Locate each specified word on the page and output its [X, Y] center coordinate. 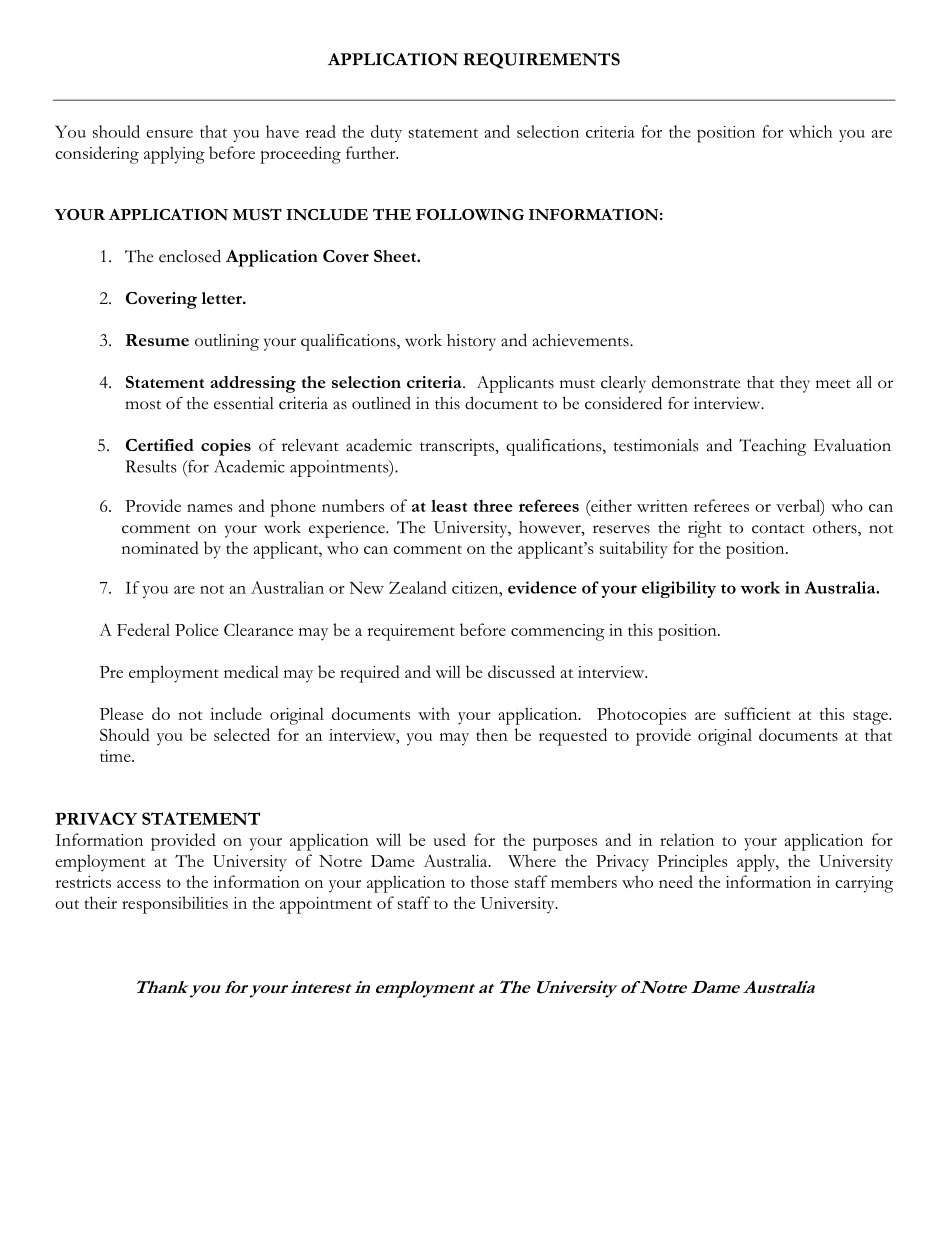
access [139, 884]
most [143, 405]
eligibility [679, 589]
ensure [169, 134]
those [490, 881]
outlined [381, 403]
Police [196, 629]
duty [386, 133]
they [795, 384]
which [810, 131]
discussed [521, 671]
